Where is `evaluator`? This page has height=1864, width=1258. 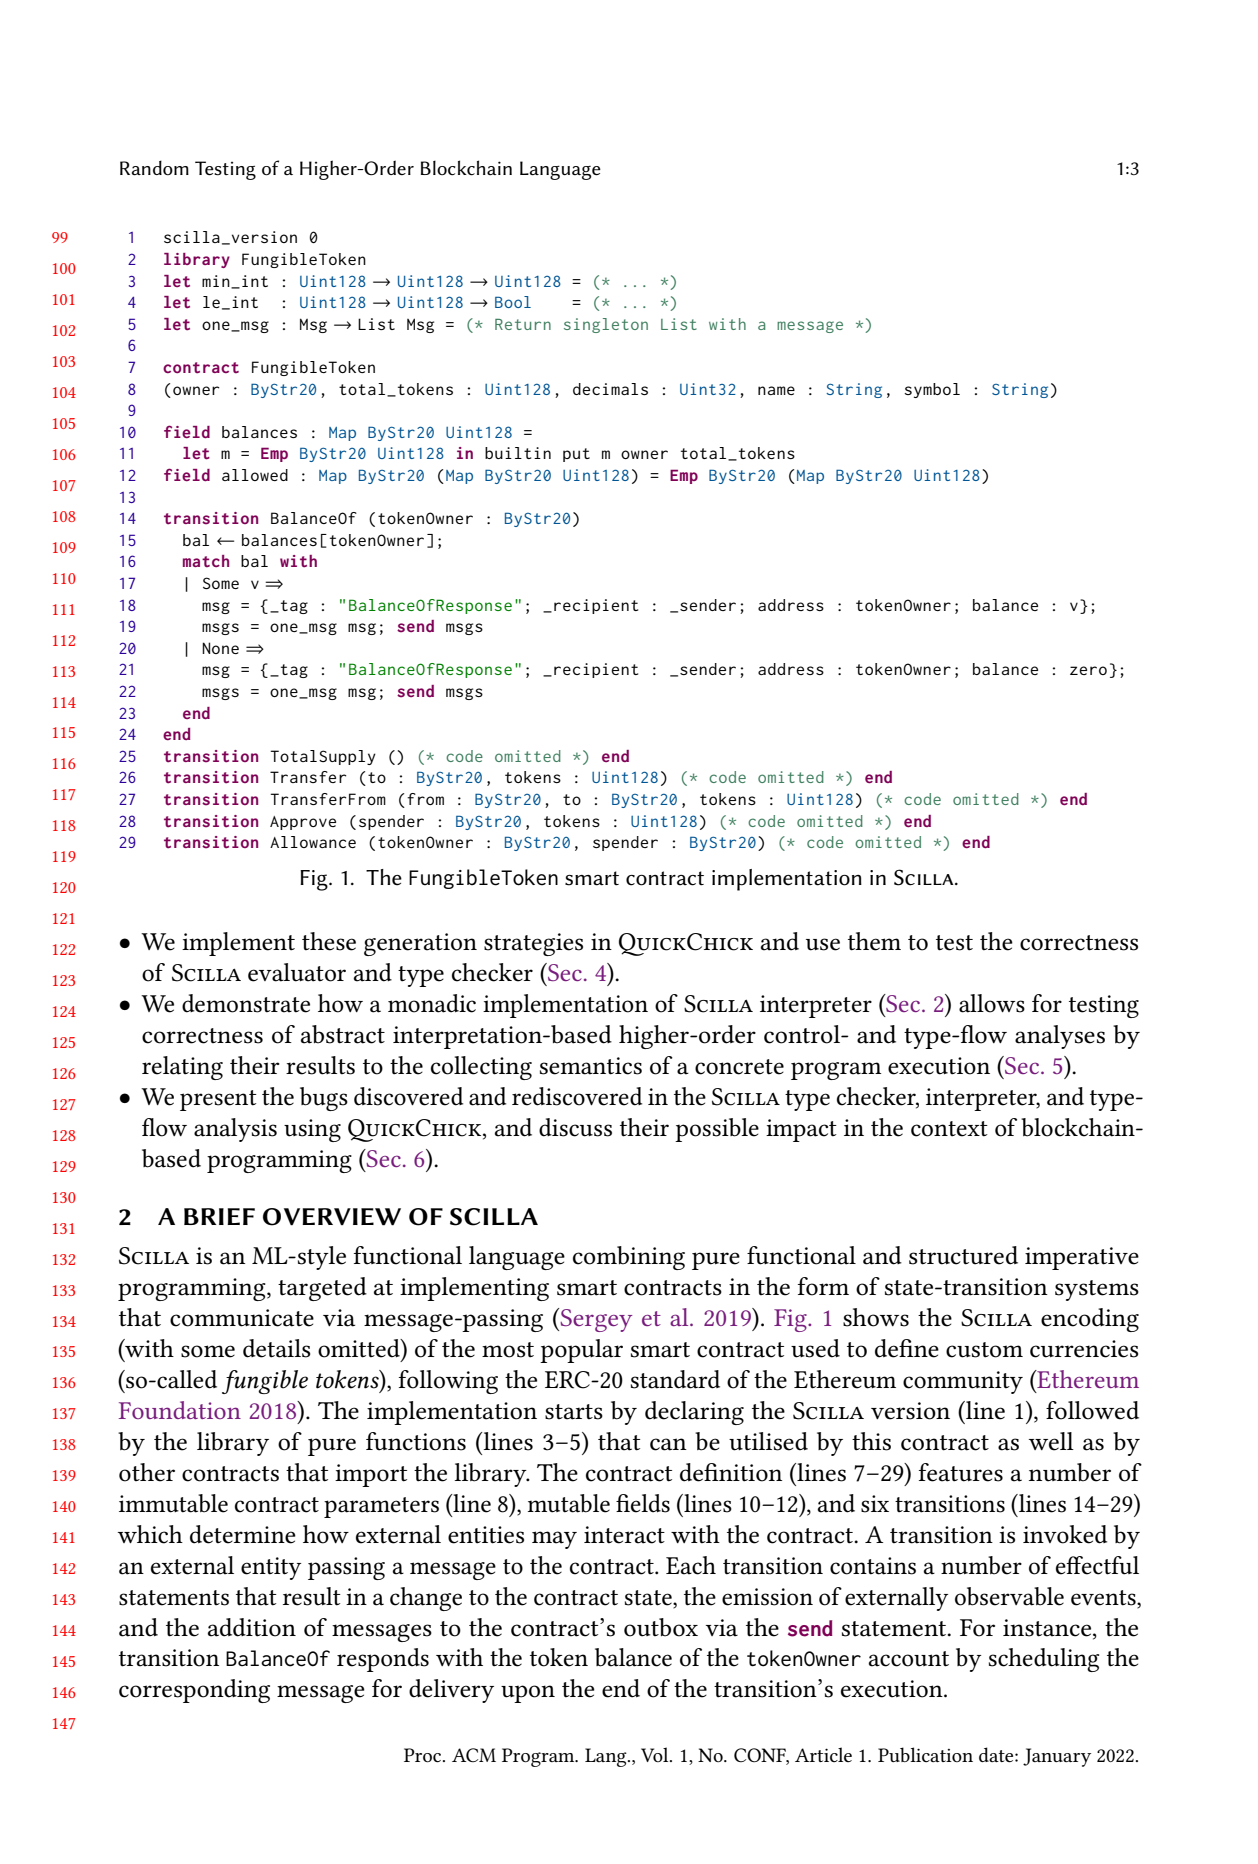
evaluator is located at coordinates (297, 972).
